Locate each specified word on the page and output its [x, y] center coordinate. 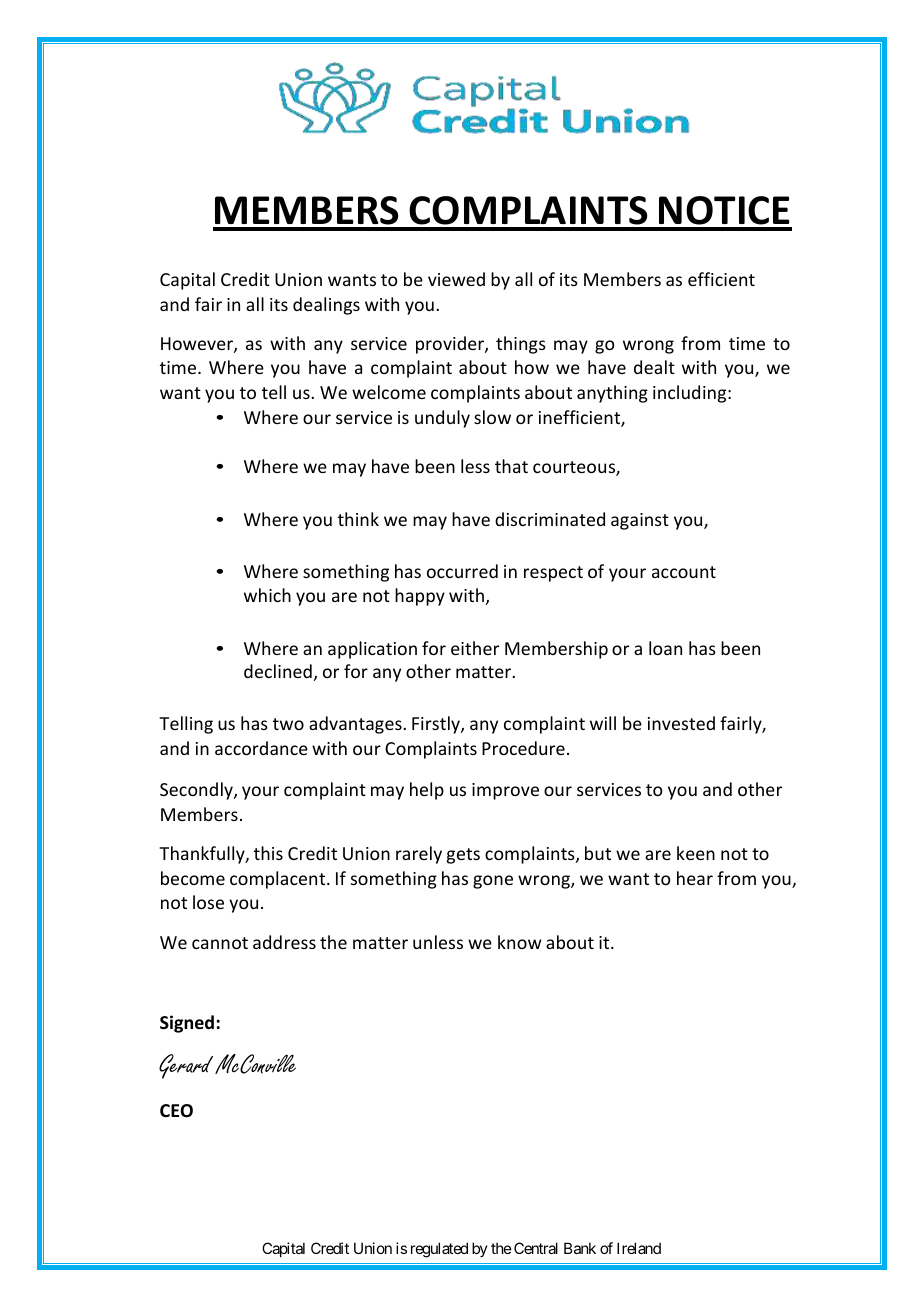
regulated [439, 1250]
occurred [462, 571]
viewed [456, 279]
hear [695, 878]
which [267, 595]
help [427, 791]
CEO [176, 1111]
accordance [261, 748]
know [520, 942]
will [603, 723]
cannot [220, 943]
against [640, 521]
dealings [326, 306]
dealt [654, 367]
